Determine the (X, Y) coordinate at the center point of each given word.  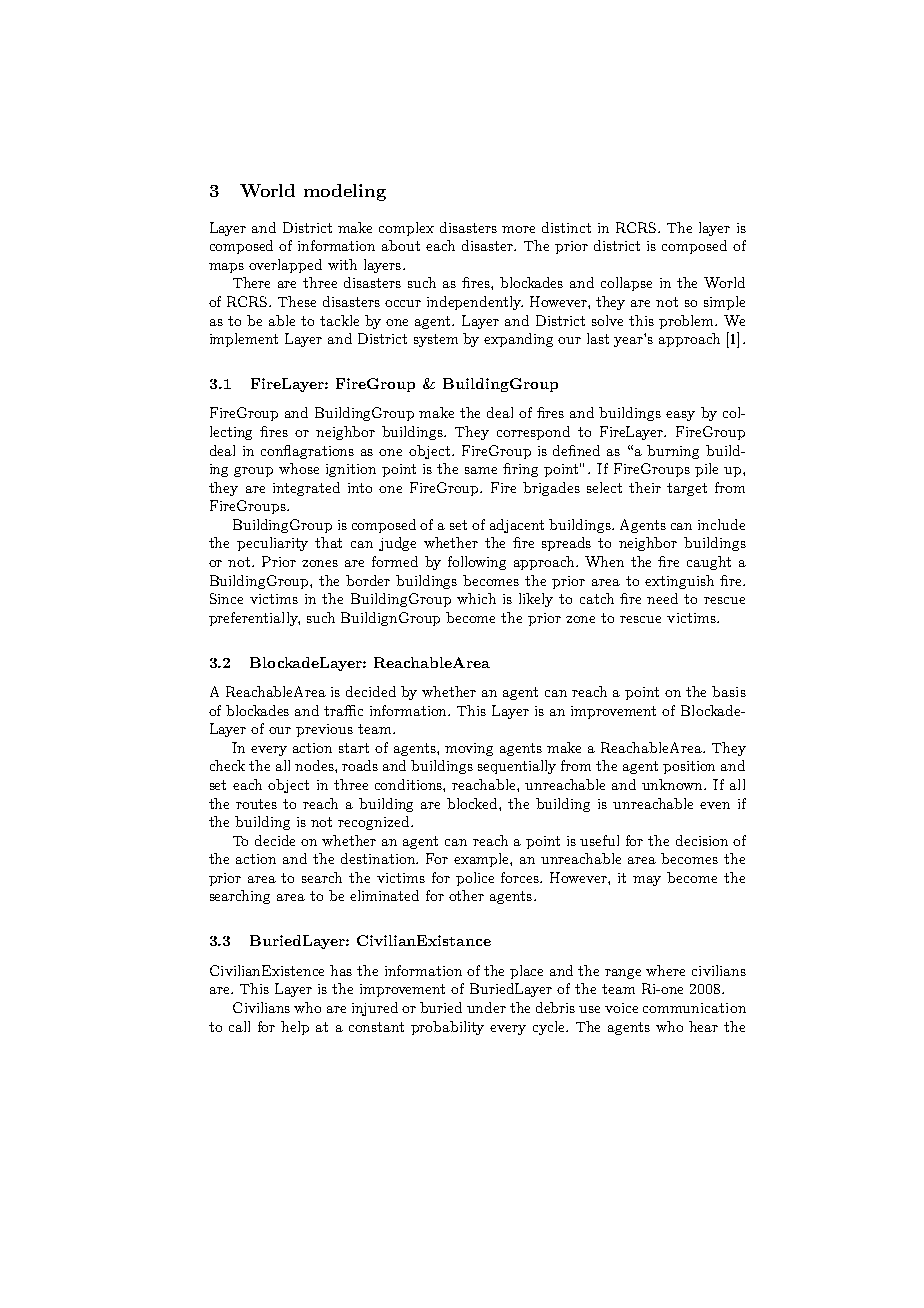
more (518, 229)
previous (324, 730)
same (481, 470)
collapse (626, 284)
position (689, 767)
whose (299, 468)
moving (469, 749)
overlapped (285, 266)
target (687, 489)
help (295, 1028)
